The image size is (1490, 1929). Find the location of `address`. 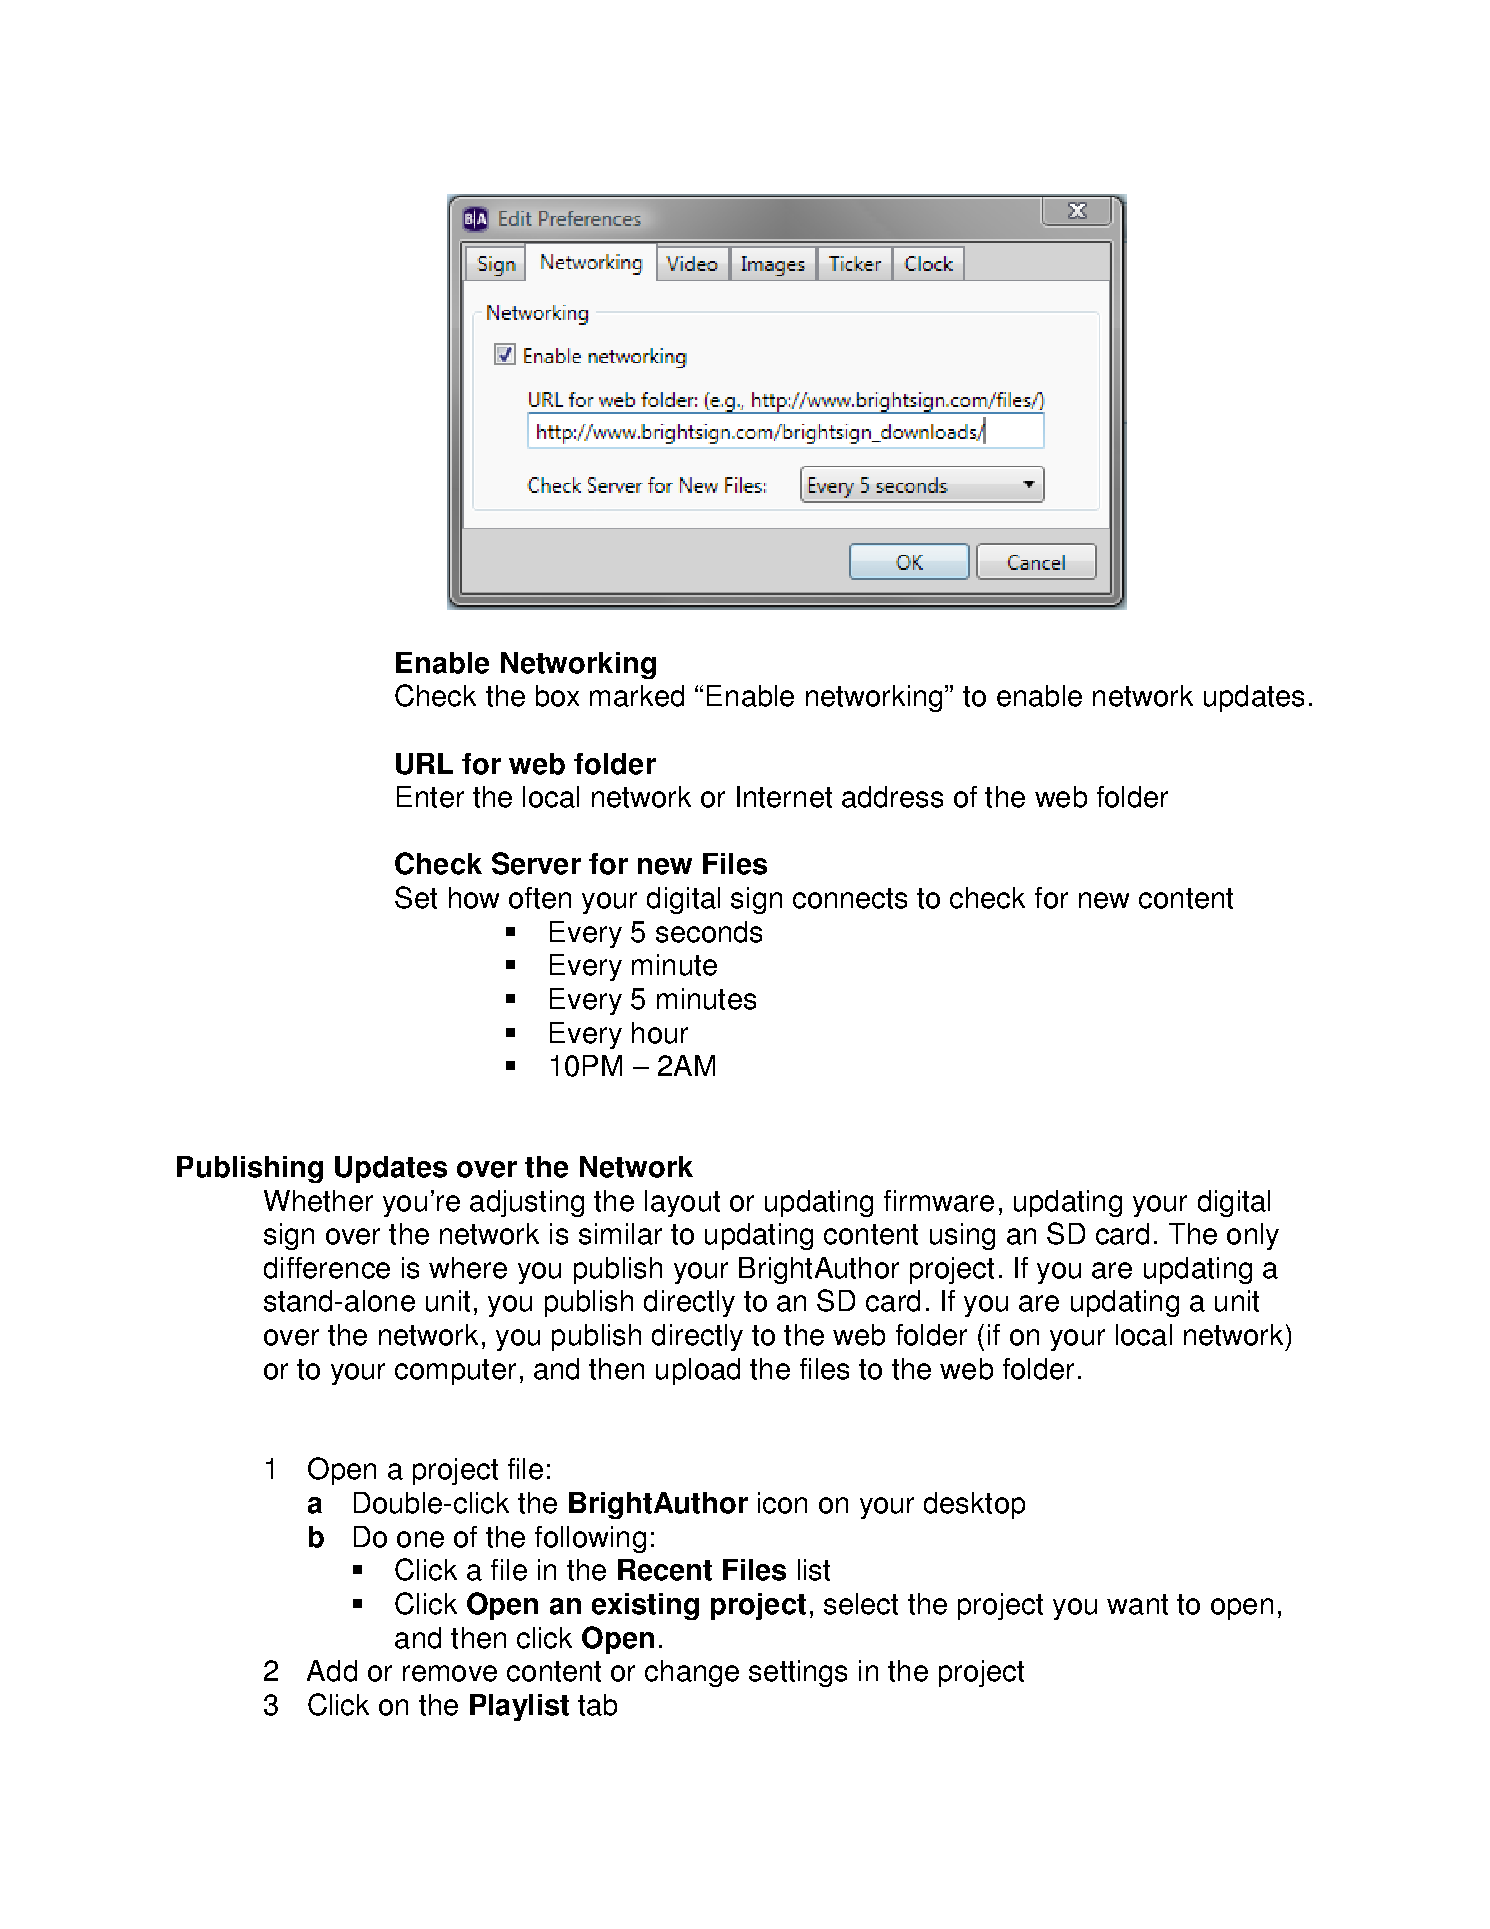

address is located at coordinates (892, 797).
